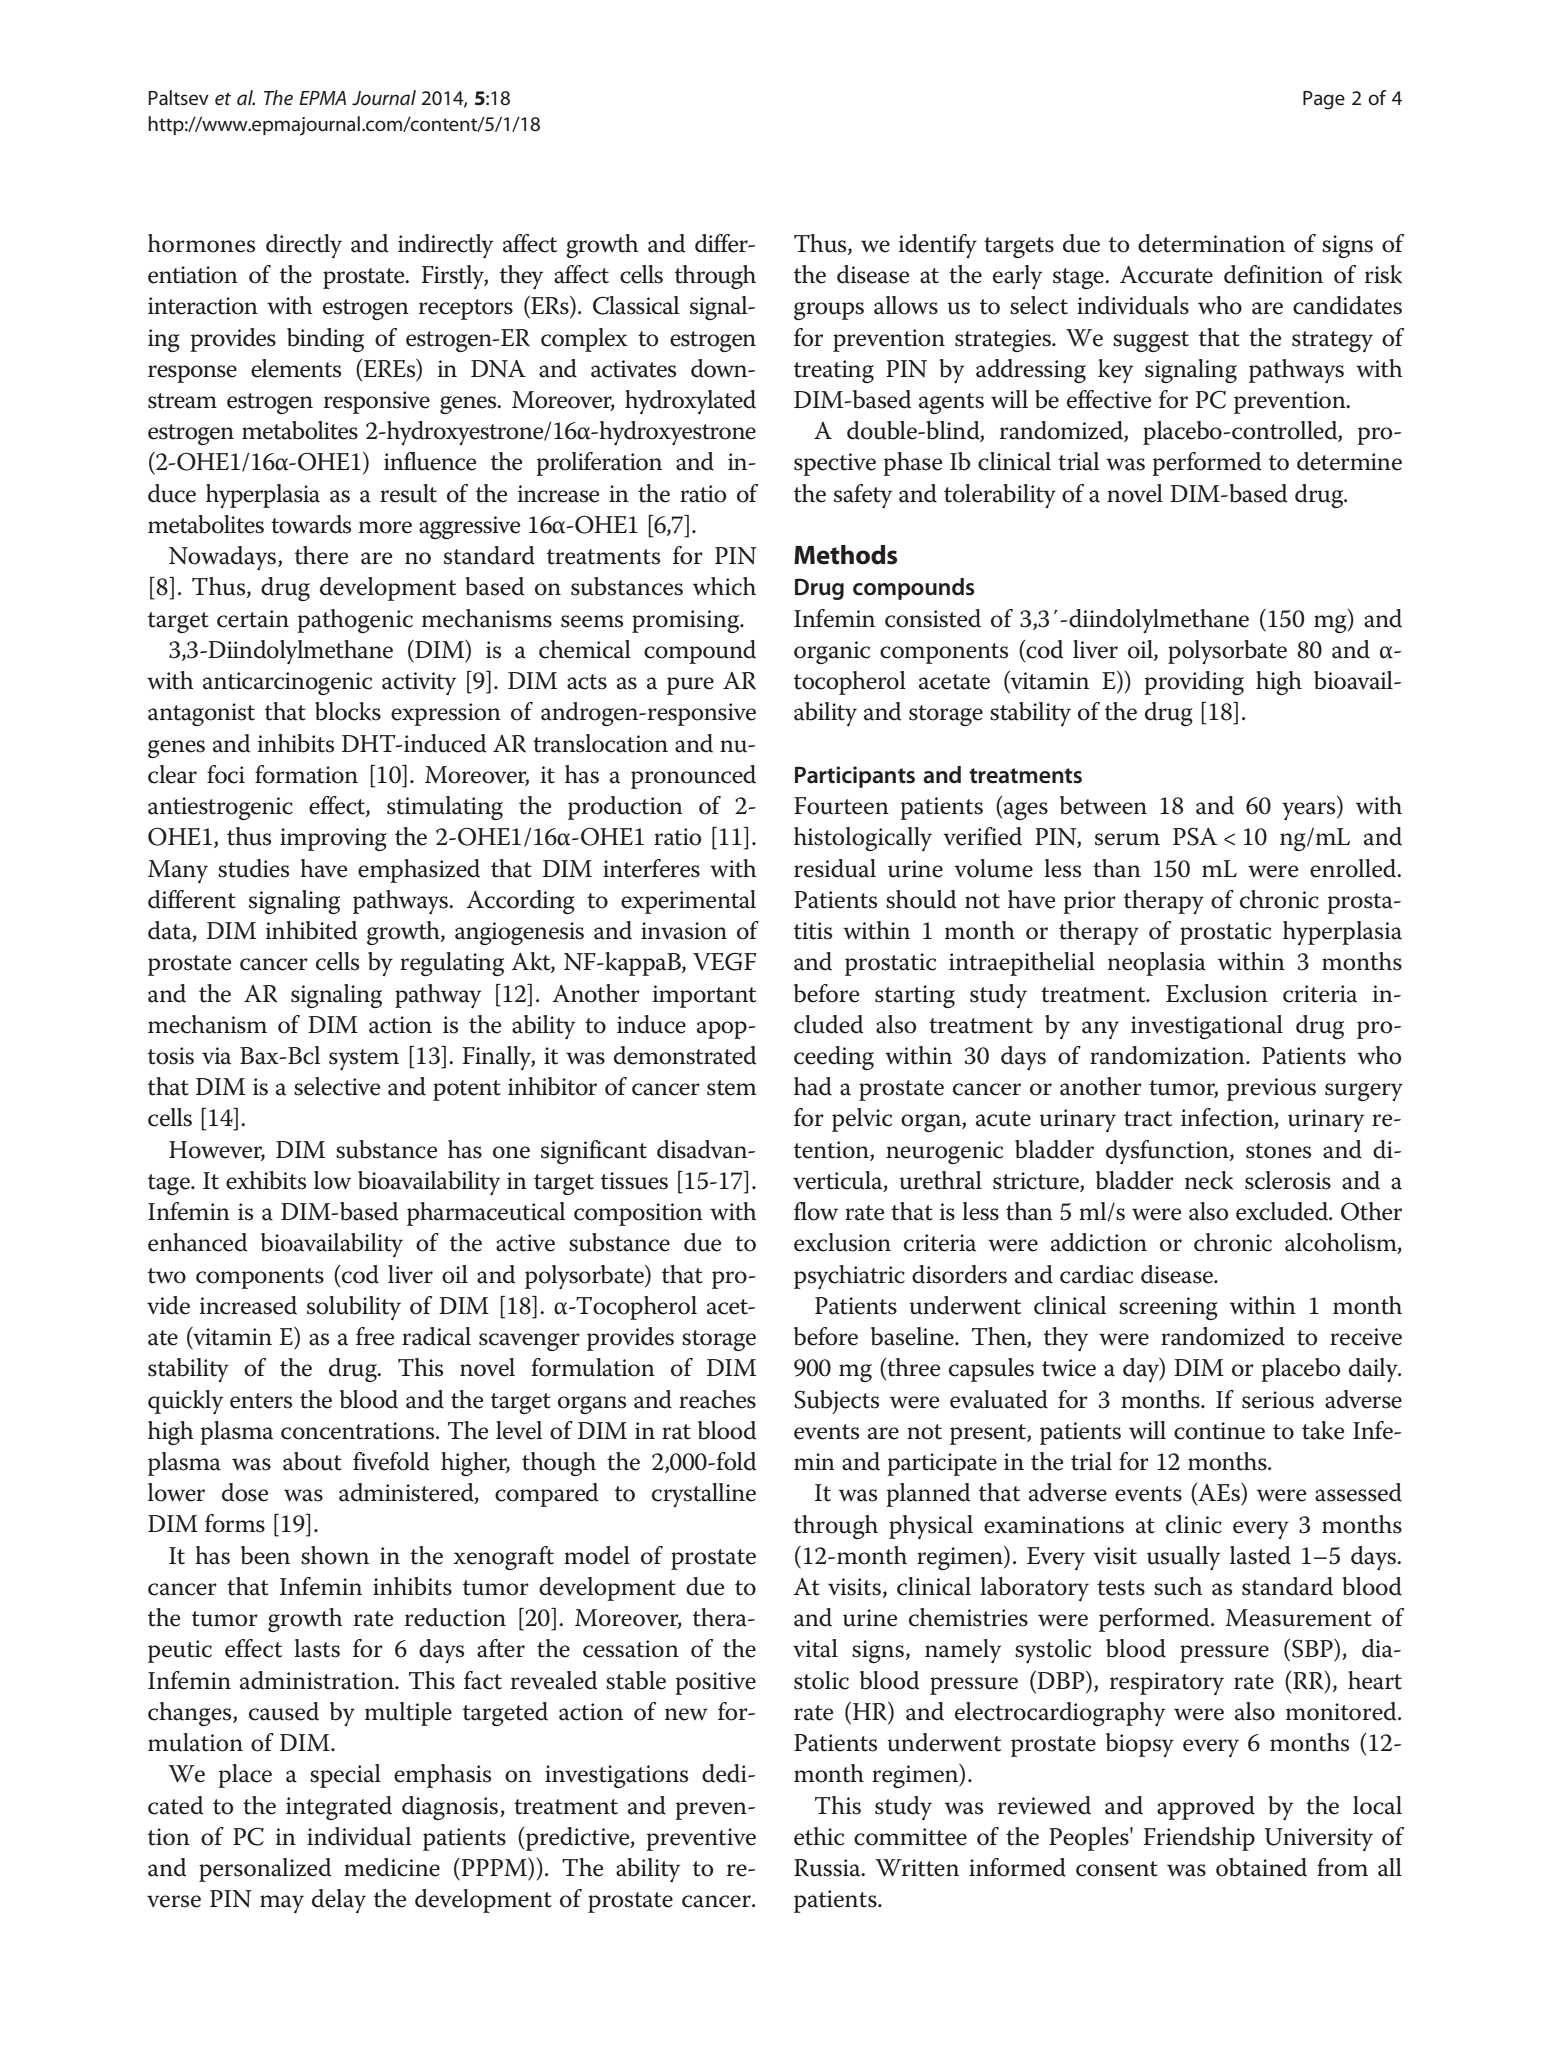  What do you see at coordinates (201, 243) in the image?
I see `hormones` at bounding box center [201, 243].
